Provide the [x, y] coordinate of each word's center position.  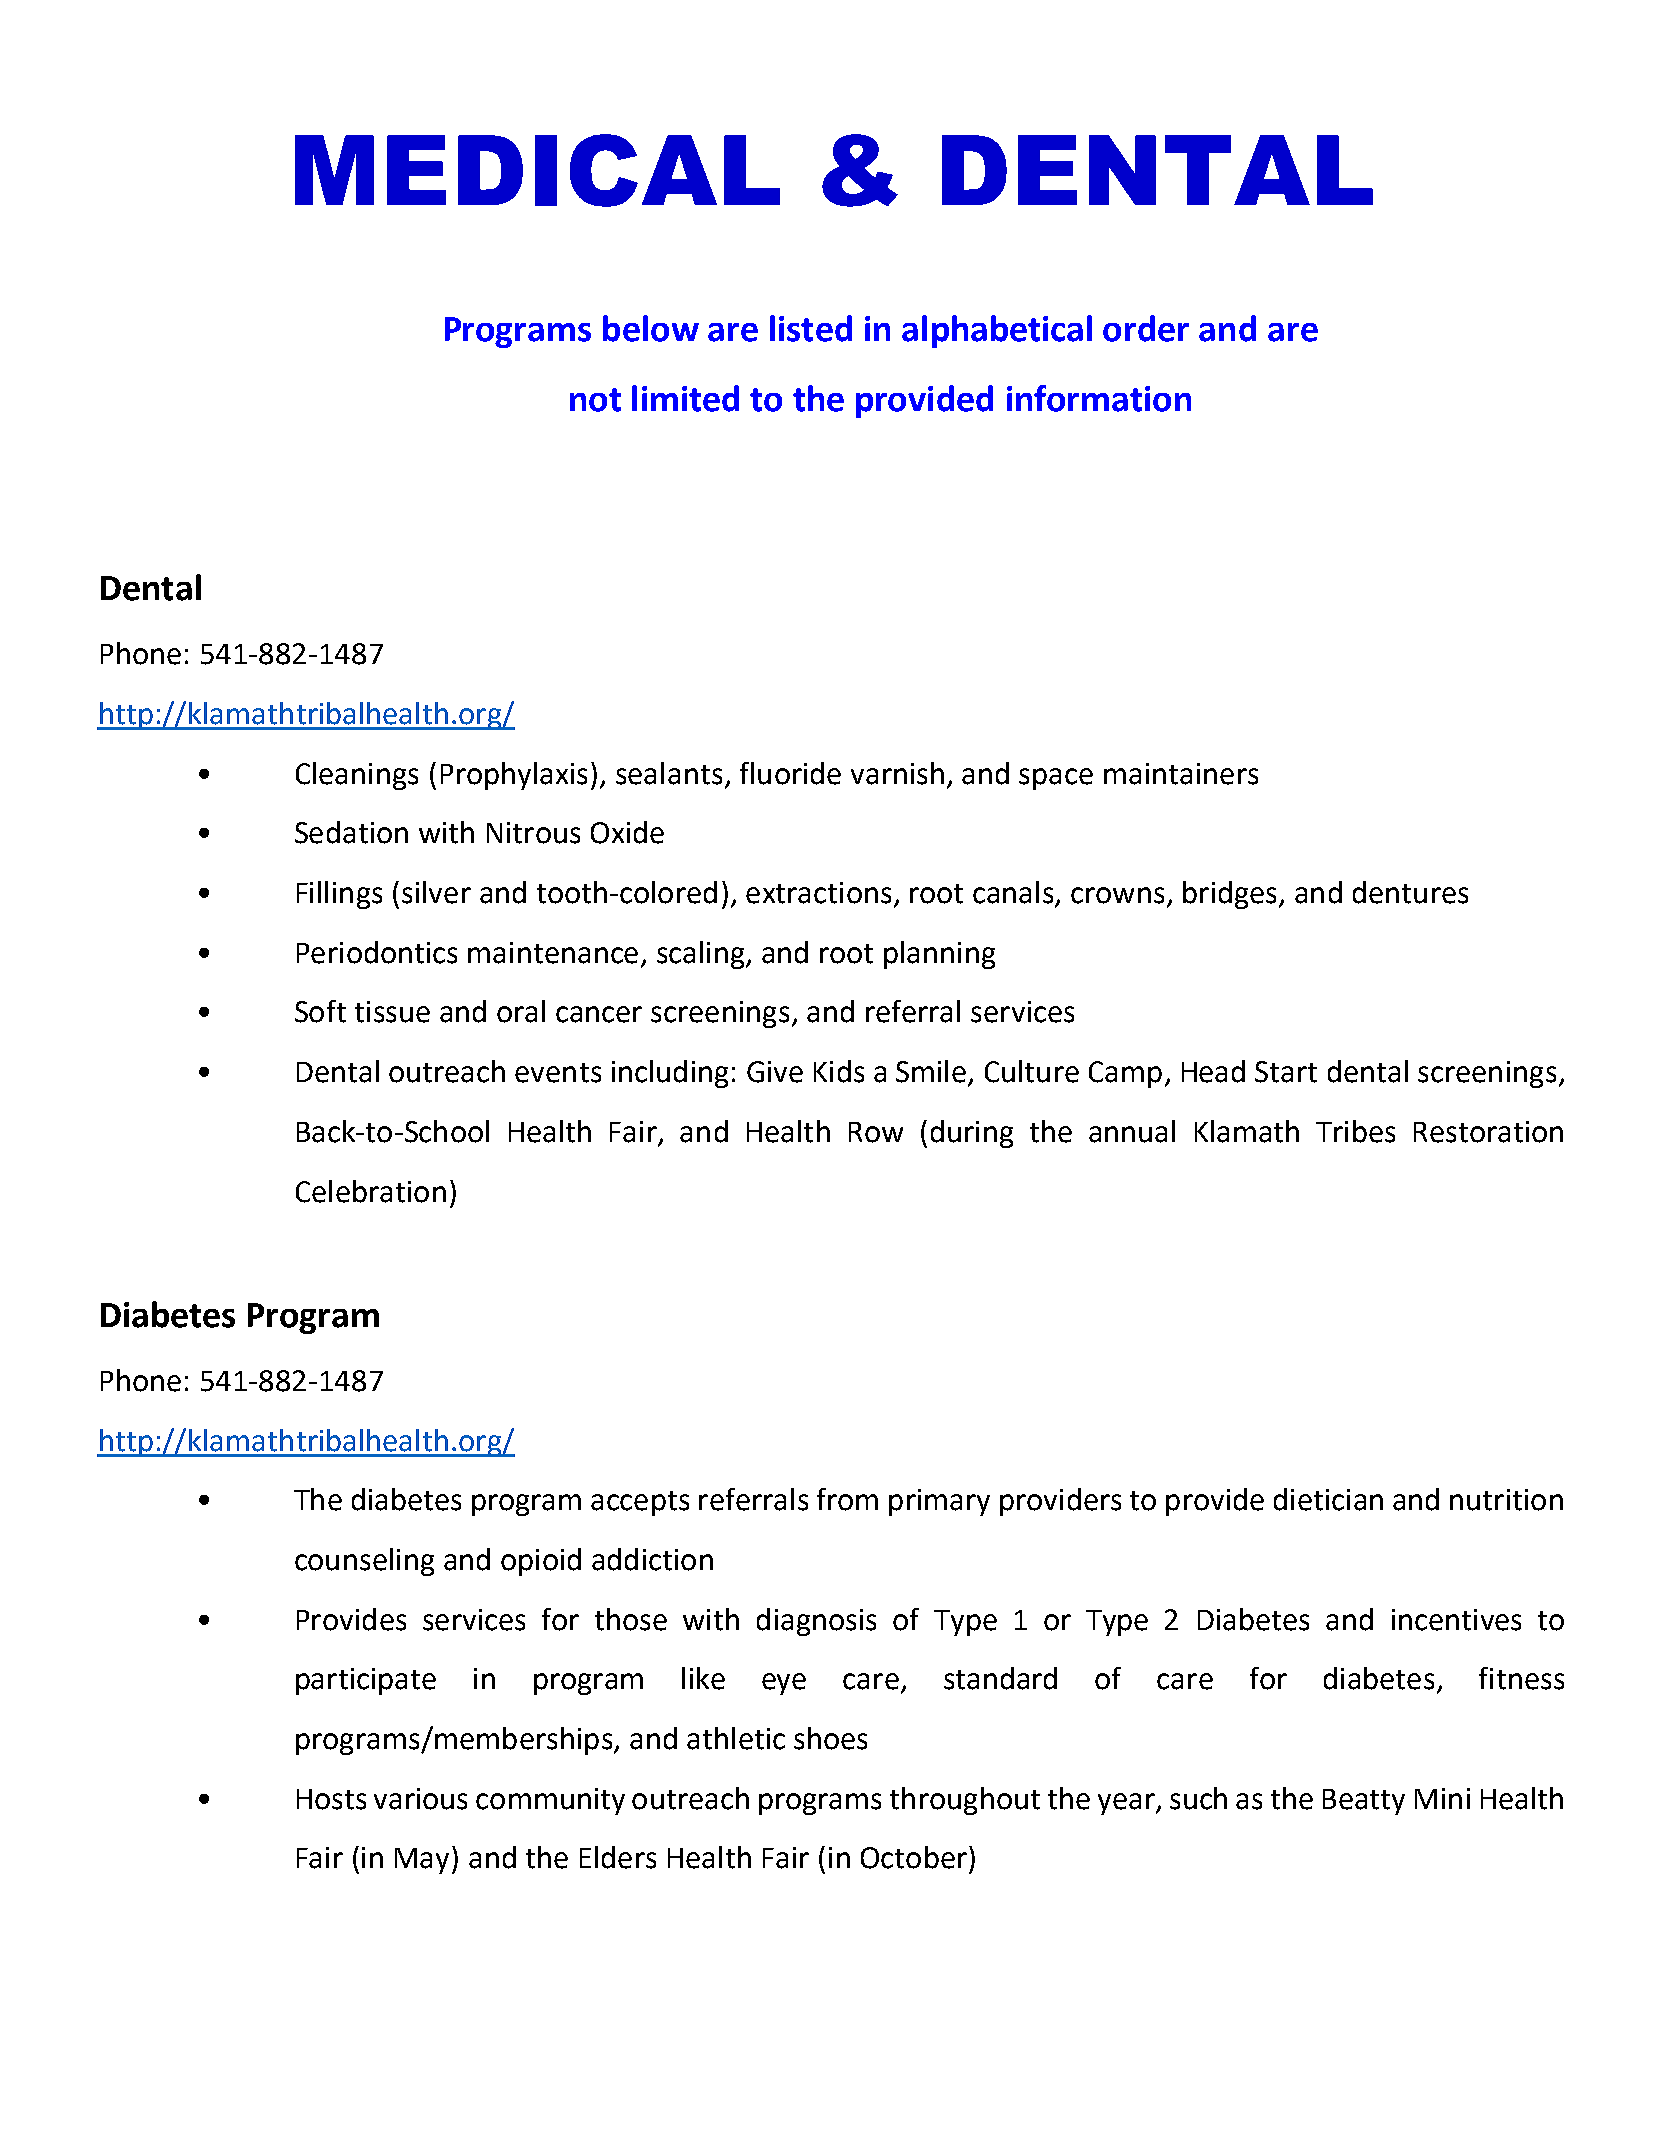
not [595, 400]
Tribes [1355, 1131]
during [972, 1134]
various [420, 1799]
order [1146, 328]
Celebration [371, 1191]
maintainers [1181, 774]
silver [436, 892]
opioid [541, 1562]
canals [1014, 893]
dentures [1410, 892]
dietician [1328, 1499]
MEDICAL [537, 170]
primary [939, 1502]
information [1099, 398]
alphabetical [997, 331]
